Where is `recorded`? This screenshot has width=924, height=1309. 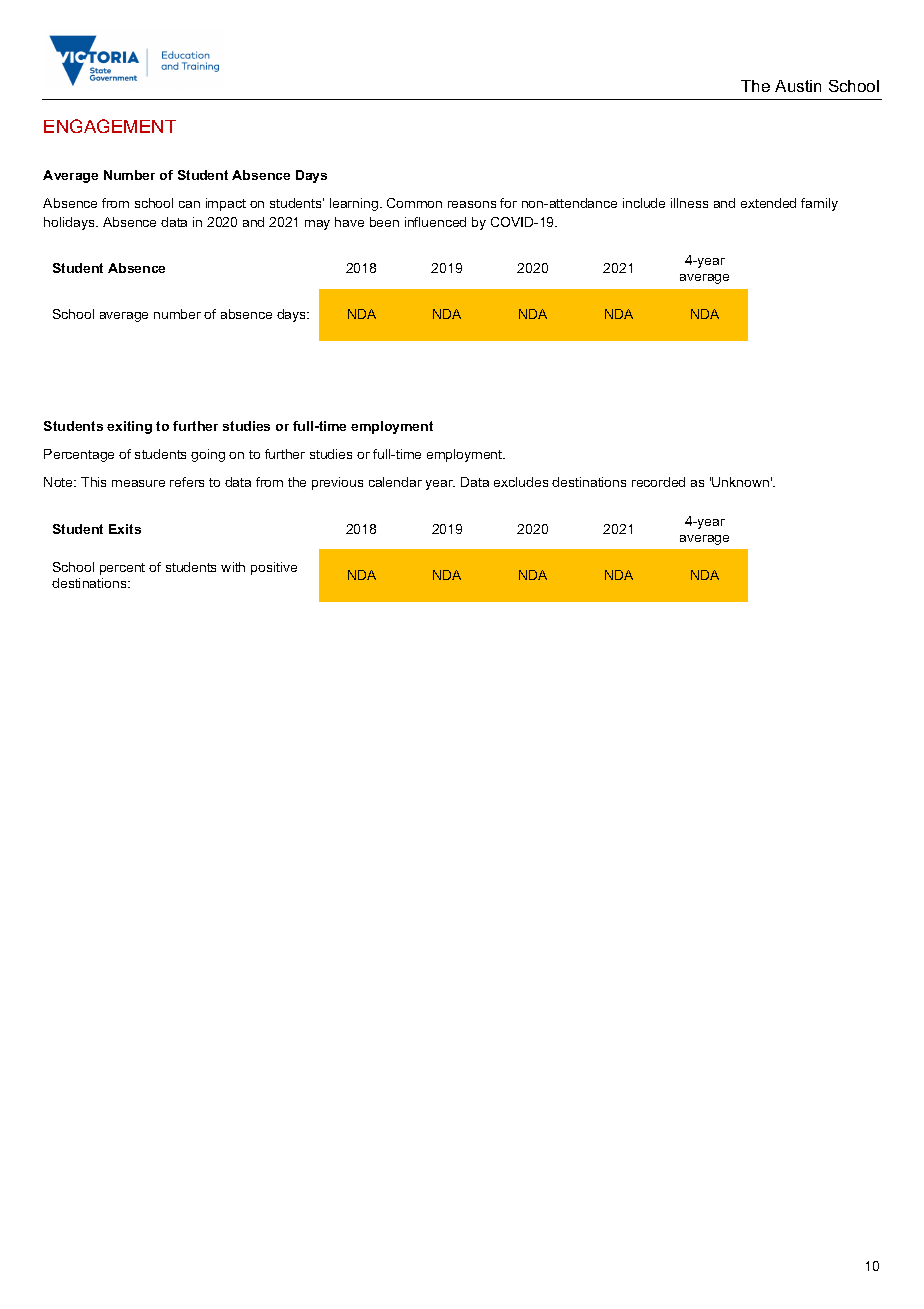 recorded is located at coordinates (658, 482).
